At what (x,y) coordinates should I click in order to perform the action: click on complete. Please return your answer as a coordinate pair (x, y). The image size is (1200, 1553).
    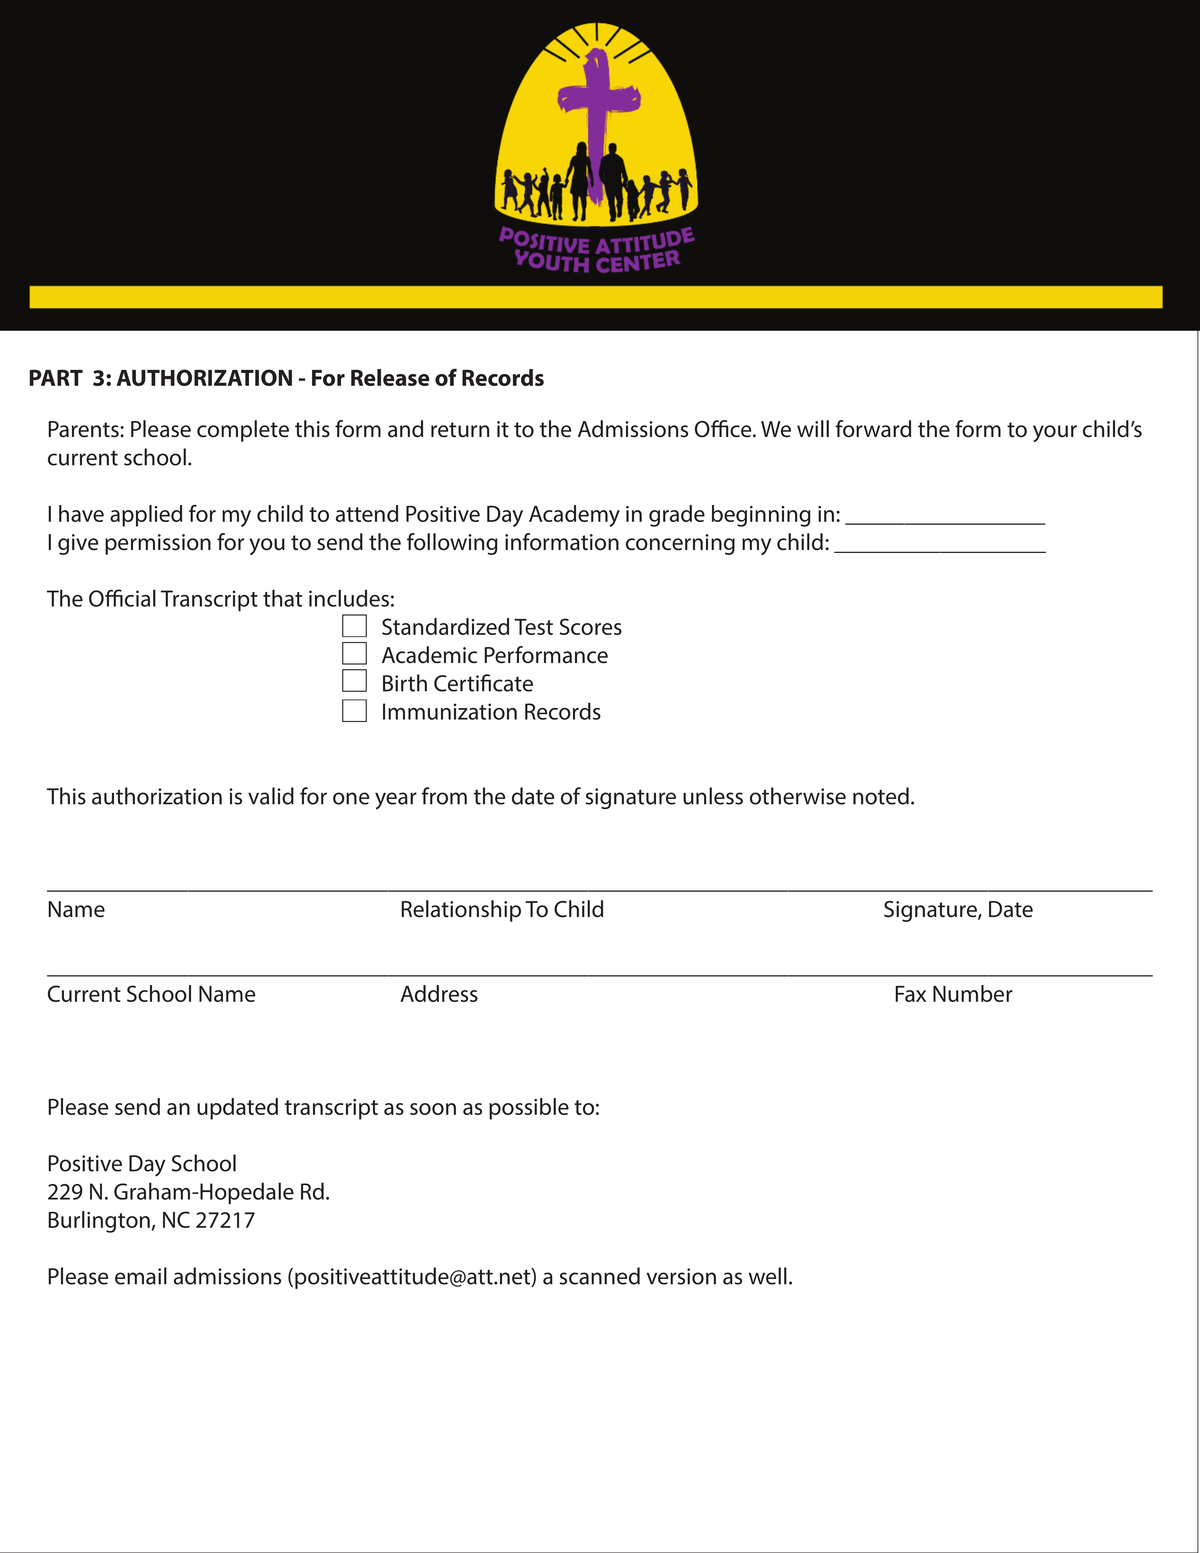
    Looking at the image, I should click on (243, 431).
